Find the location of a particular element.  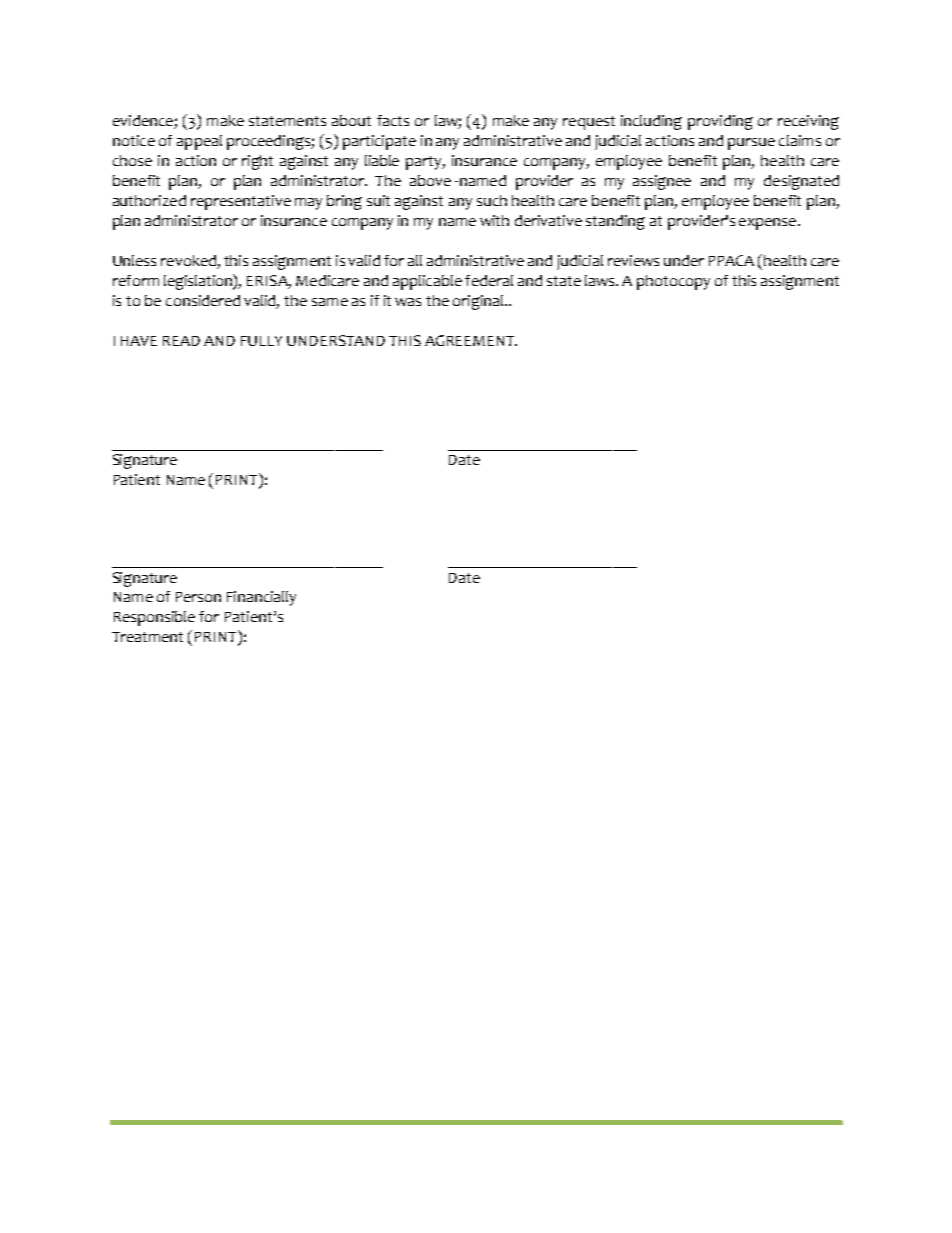

photocopy is located at coordinates (673, 282).
